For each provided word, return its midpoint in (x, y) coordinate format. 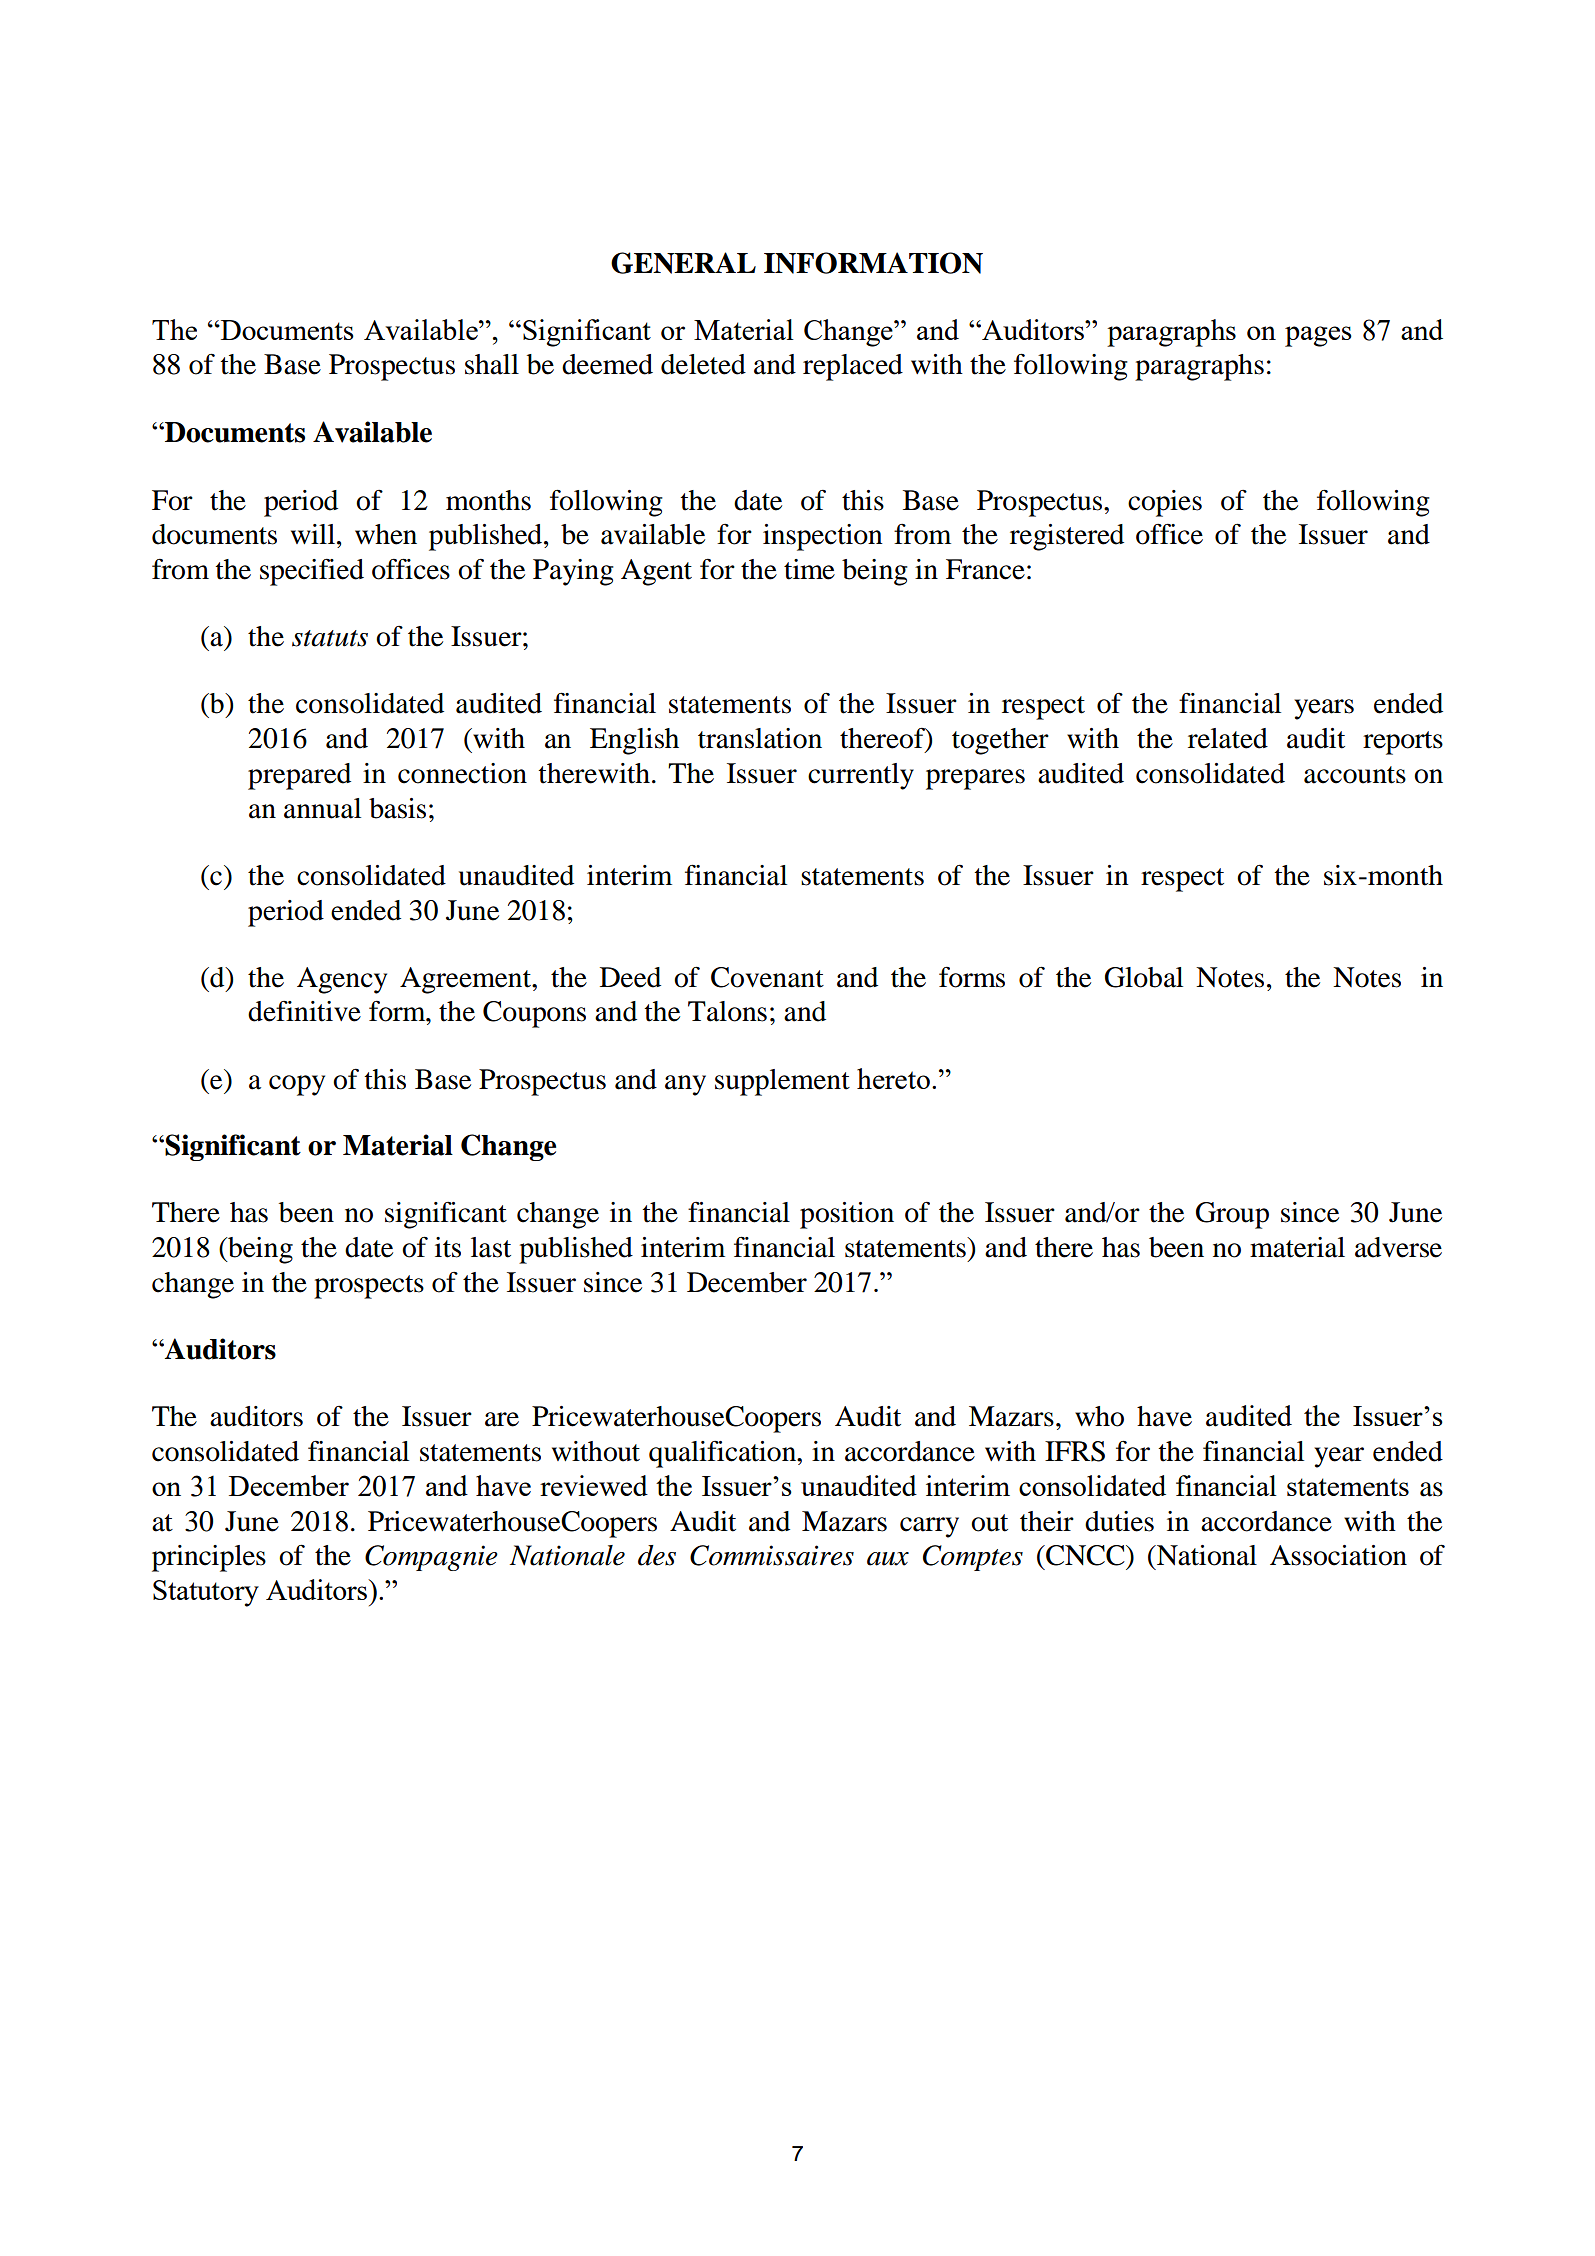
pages (1318, 336)
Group (1232, 1215)
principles (209, 1558)
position (847, 1215)
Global (1144, 977)
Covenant (767, 977)
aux (888, 1559)
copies (1165, 503)
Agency (342, 980)
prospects (369, 1287)
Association (1338, 1555)
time (809, 569)
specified (312, 572)
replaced (853, 367)
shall (492, 364)
